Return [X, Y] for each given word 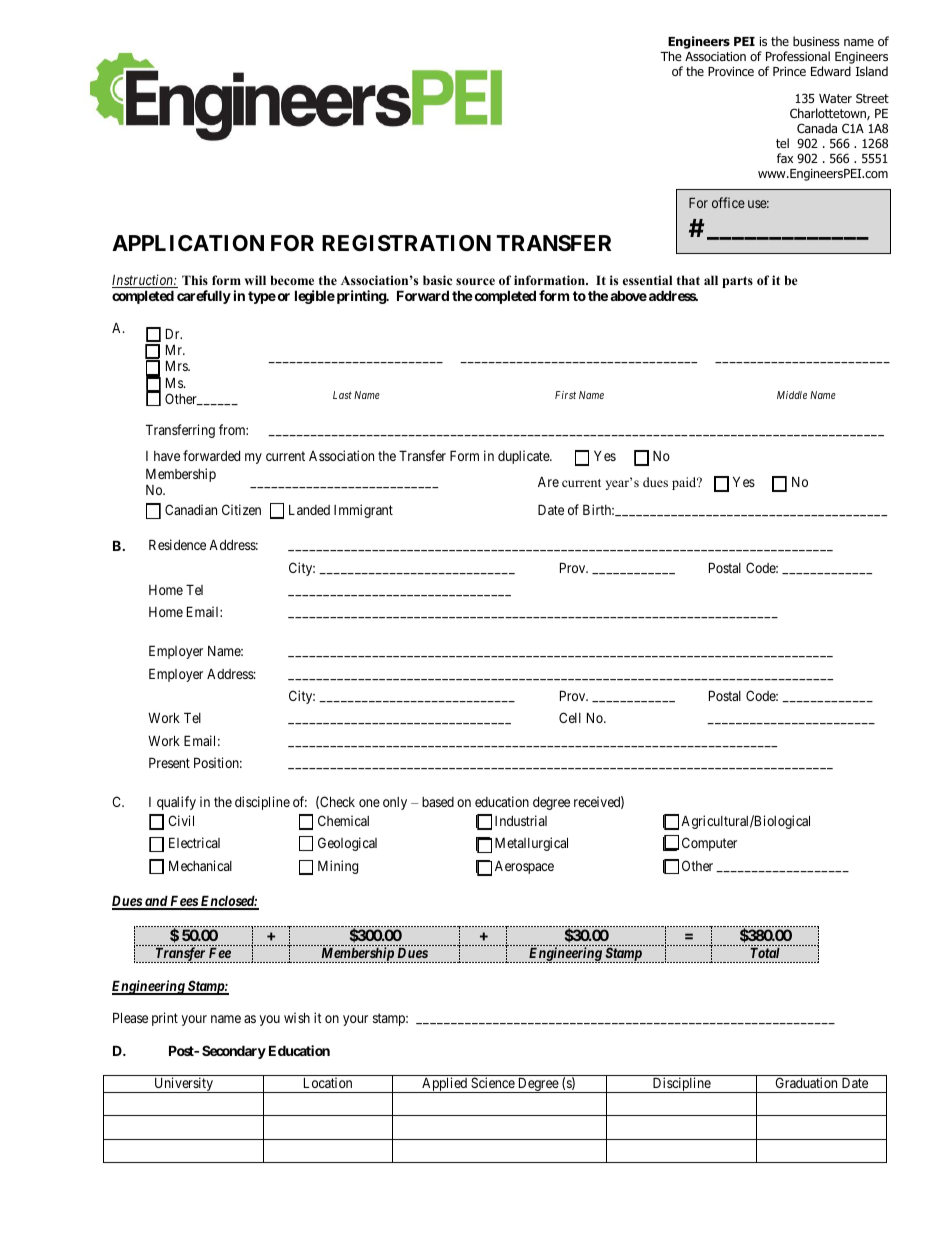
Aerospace [524, 867]
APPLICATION [188, 243]
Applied [445, 1085]
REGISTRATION [406, 243]
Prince [789, 71]
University [183, 1085]
